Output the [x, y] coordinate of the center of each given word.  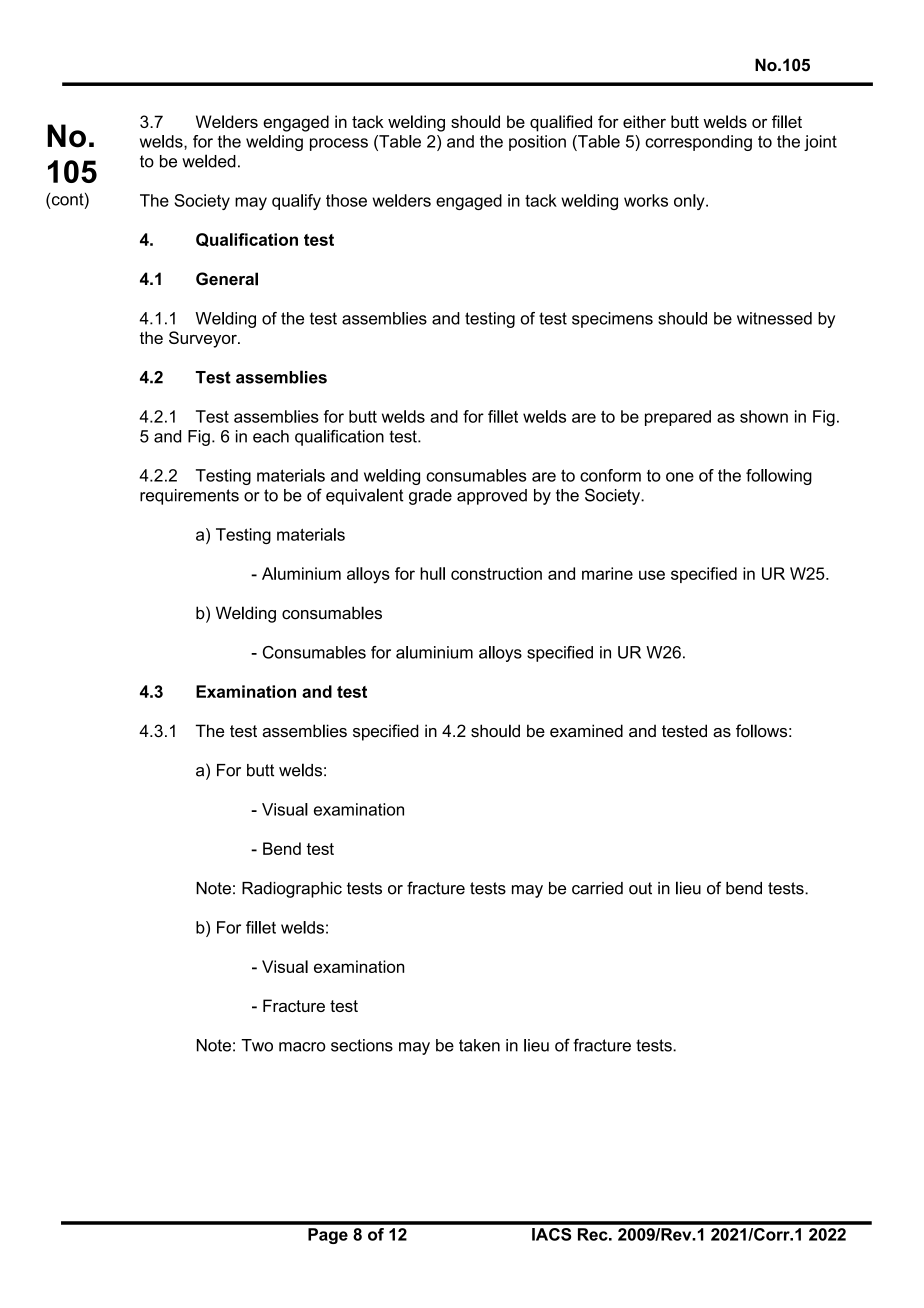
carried [597, 888]
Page [328, 1236]
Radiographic [292, 890]
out [640, 888]
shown [764, 416]
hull [432, 573]
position [537, 143]
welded [209, 161]
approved [492, 497]
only [690, 202]
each [271, 436]
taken [479, 1045]
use [652, 575]
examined [586, 731]
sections [362, 1045]
